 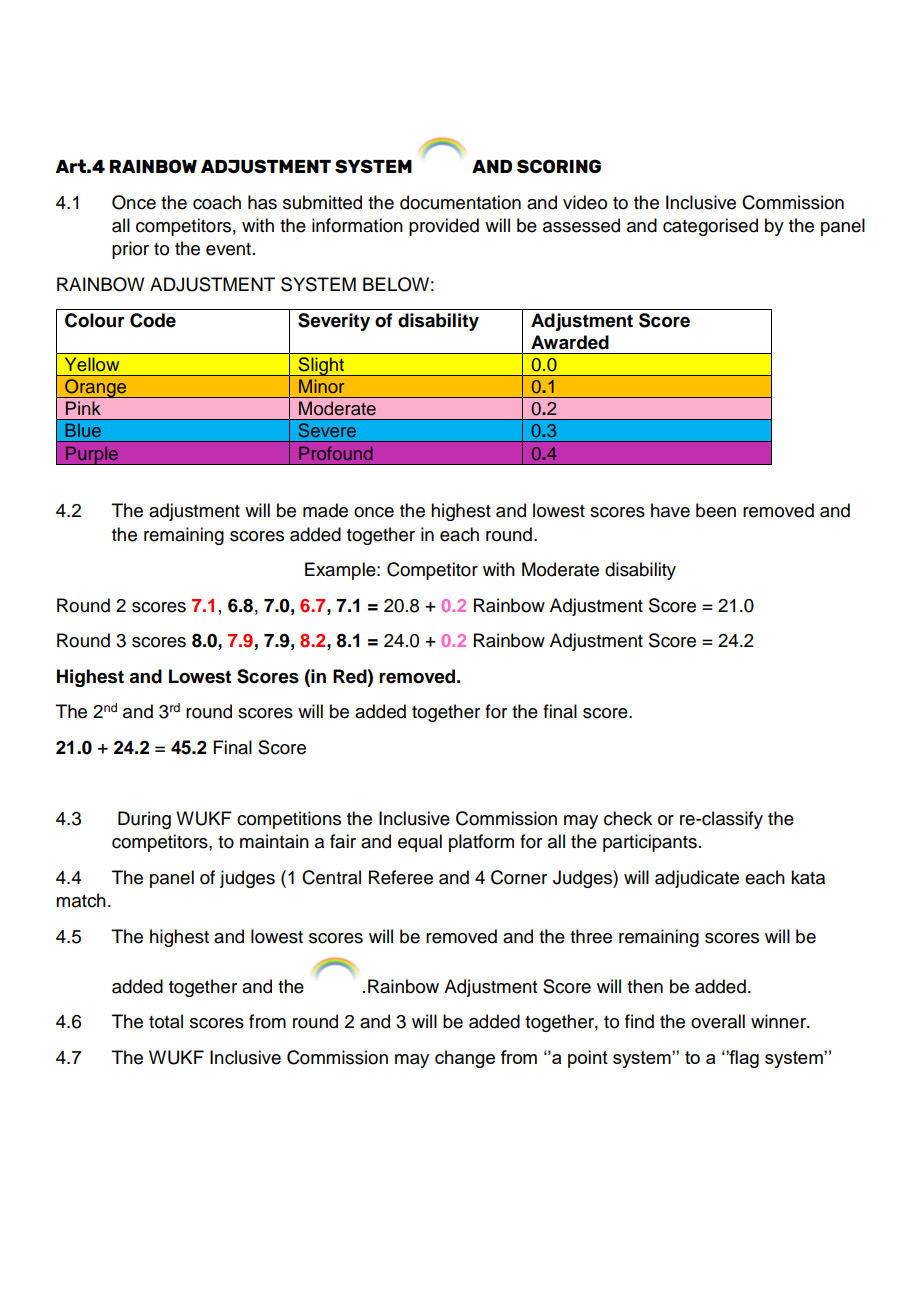 I want to click on Blue, so click(x=83, y=430).
